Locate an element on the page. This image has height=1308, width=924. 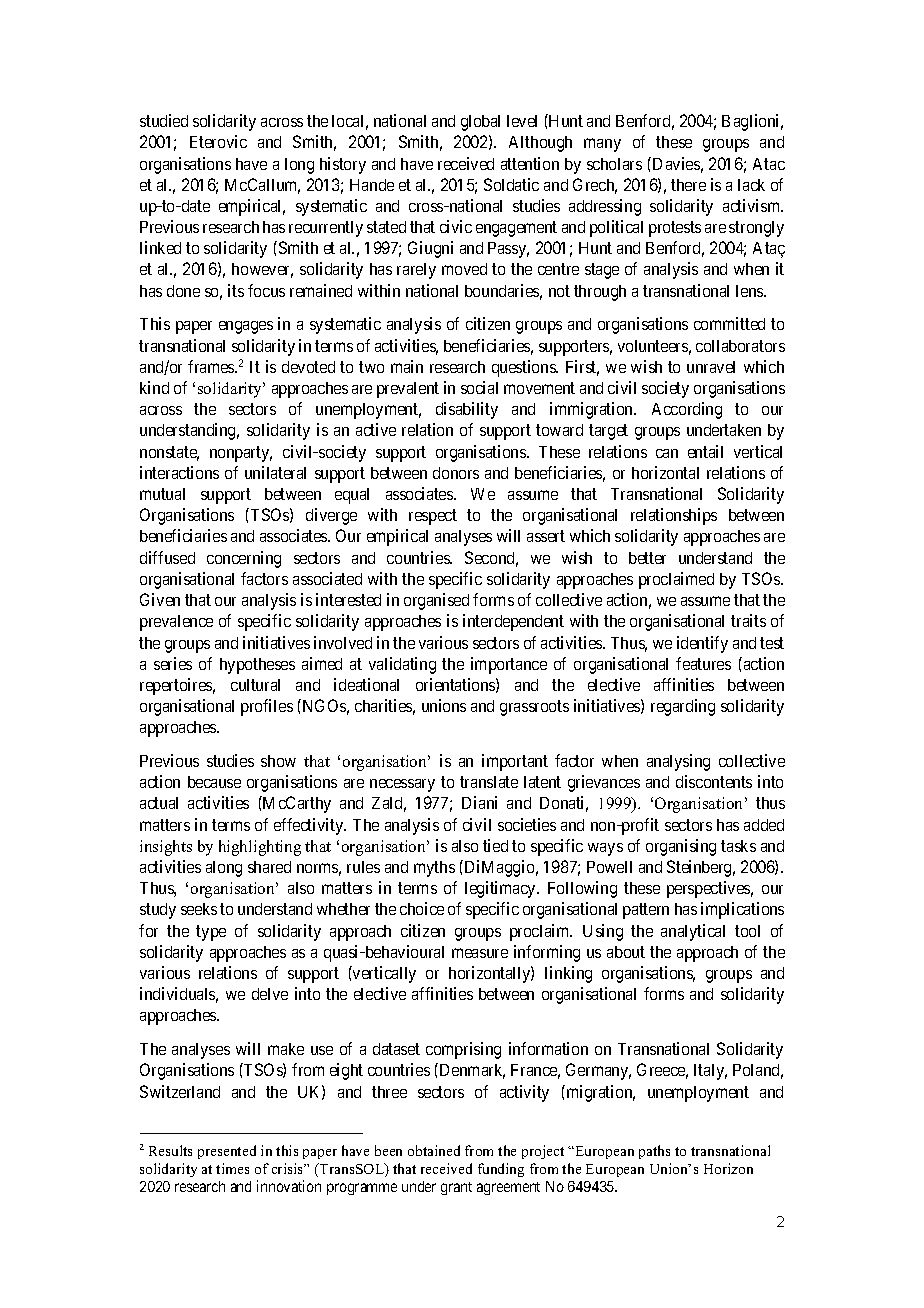
features is located at coordinates (703, 663).
